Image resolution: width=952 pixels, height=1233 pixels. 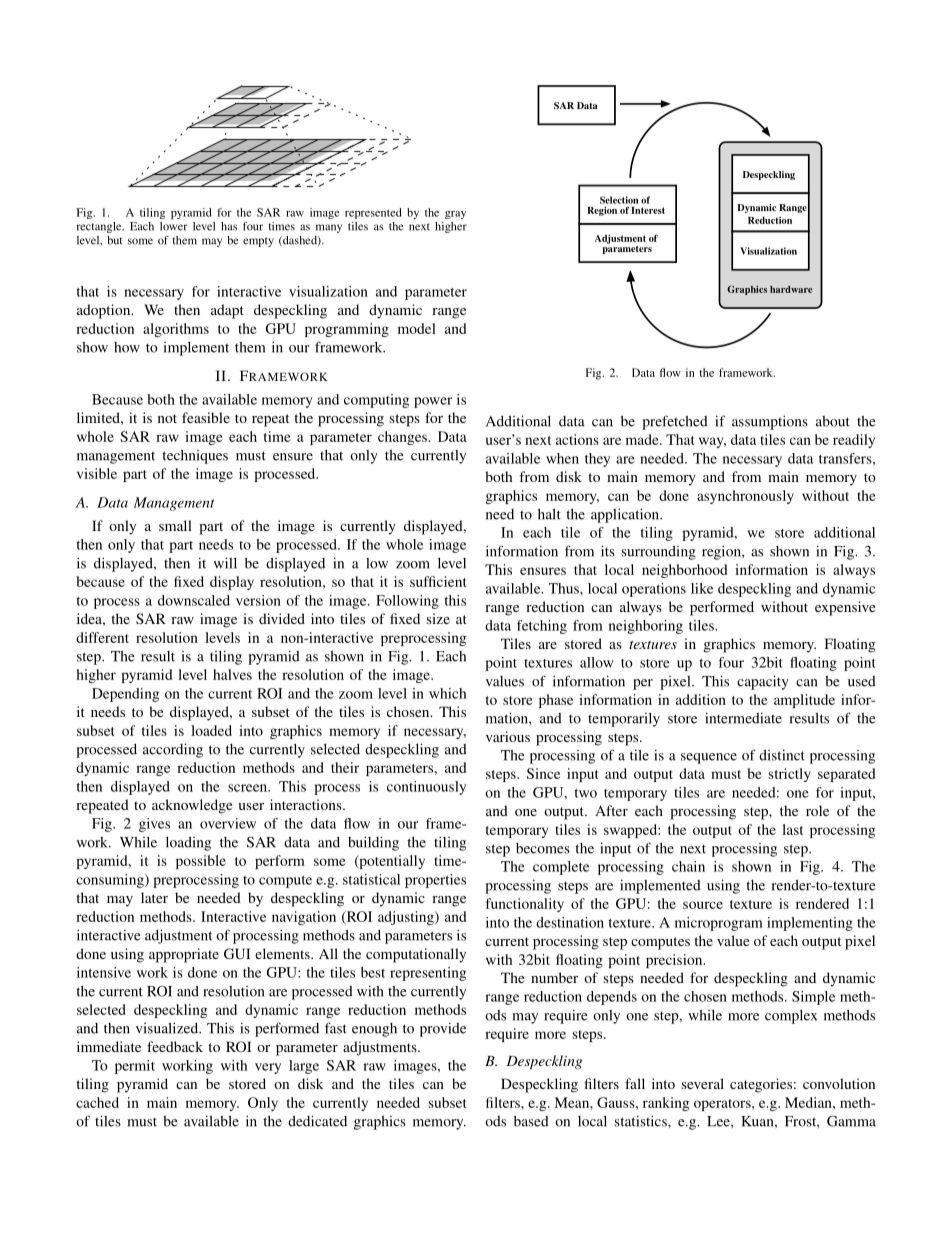 I want to click on gray, so click(x=455, y=215).
